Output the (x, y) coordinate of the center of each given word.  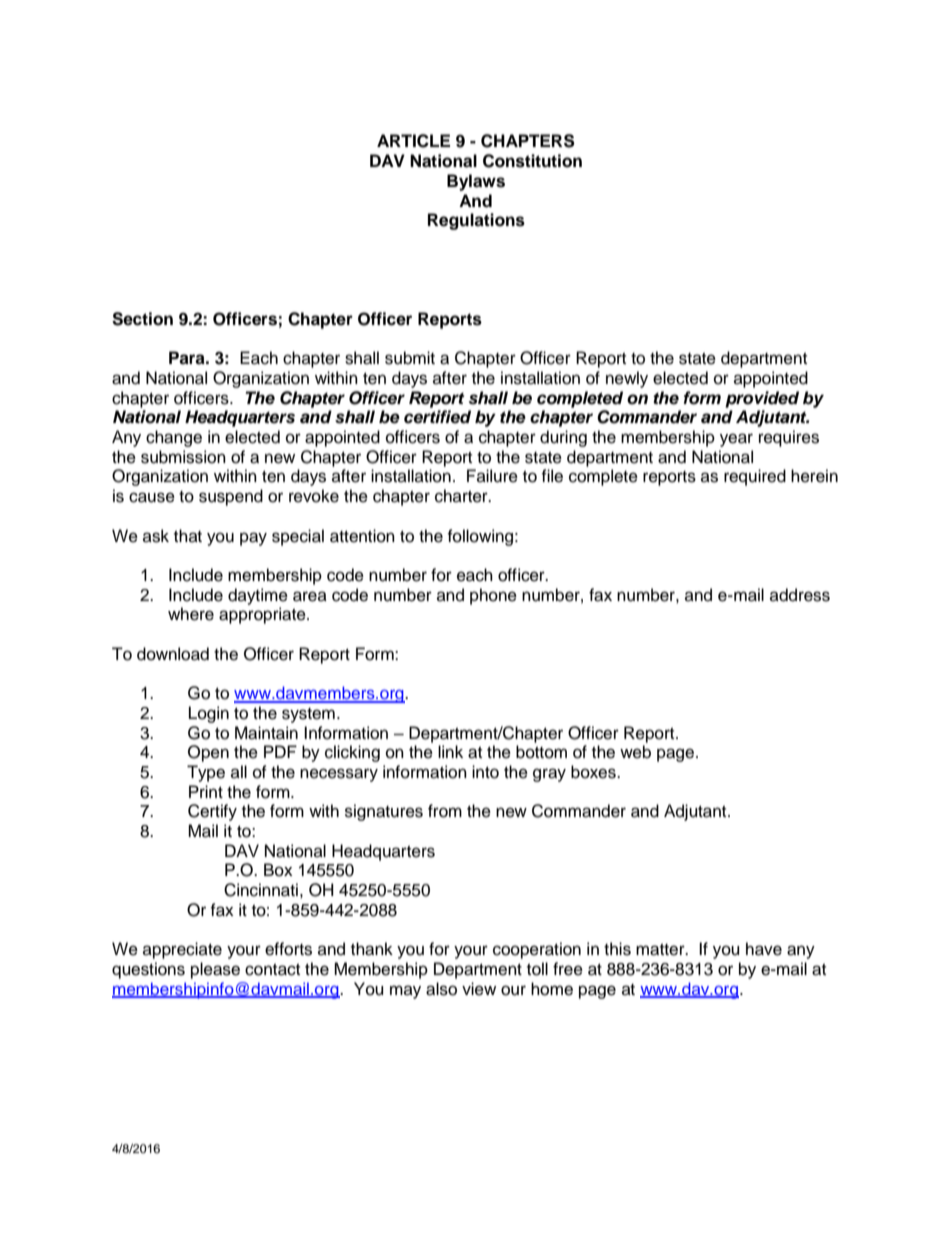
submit (410, 358)
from (445, 811)
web (635, 752)
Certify (212, 812)
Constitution (532, 161)
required (755, 477)
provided (762, 399)
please (215, 970)
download (173, 654)
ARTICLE (413, 141)
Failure (492, 476)
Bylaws (476, 182)
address (800, 595)
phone (493, 596)
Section (142, 319)
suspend (231, 497)
